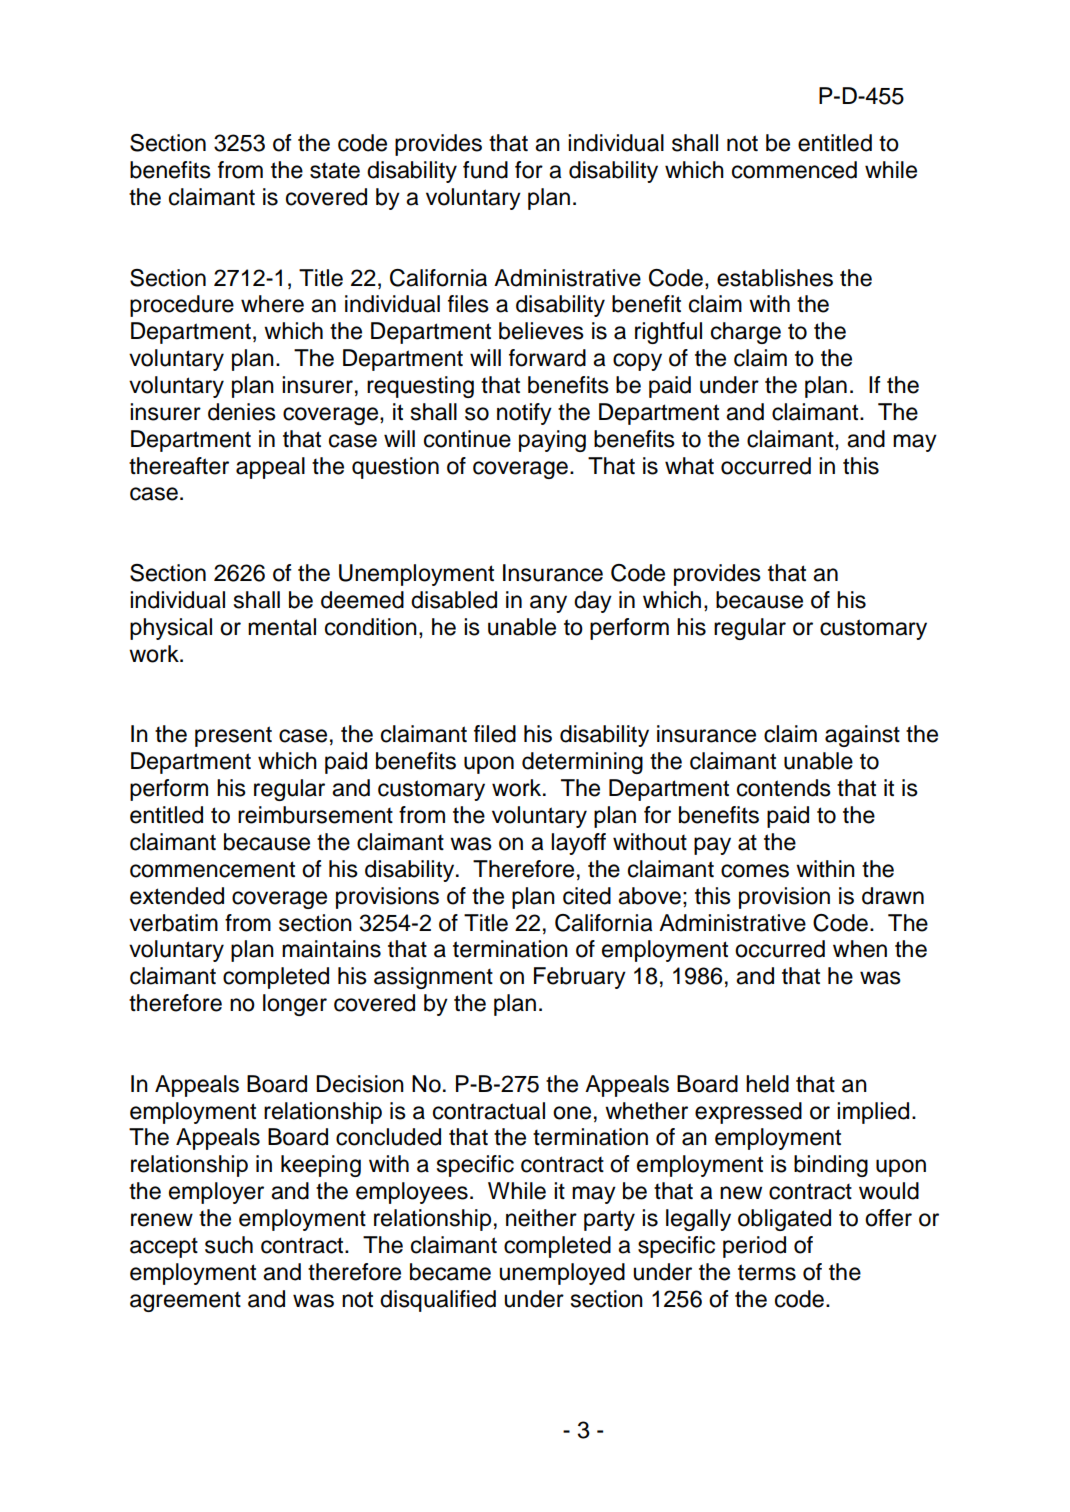 Image resolution: width=1070 pixels, height=1512 pixels. Describe the element at coordinates (335, 170) in the screenshot. I see `state` at that location.
